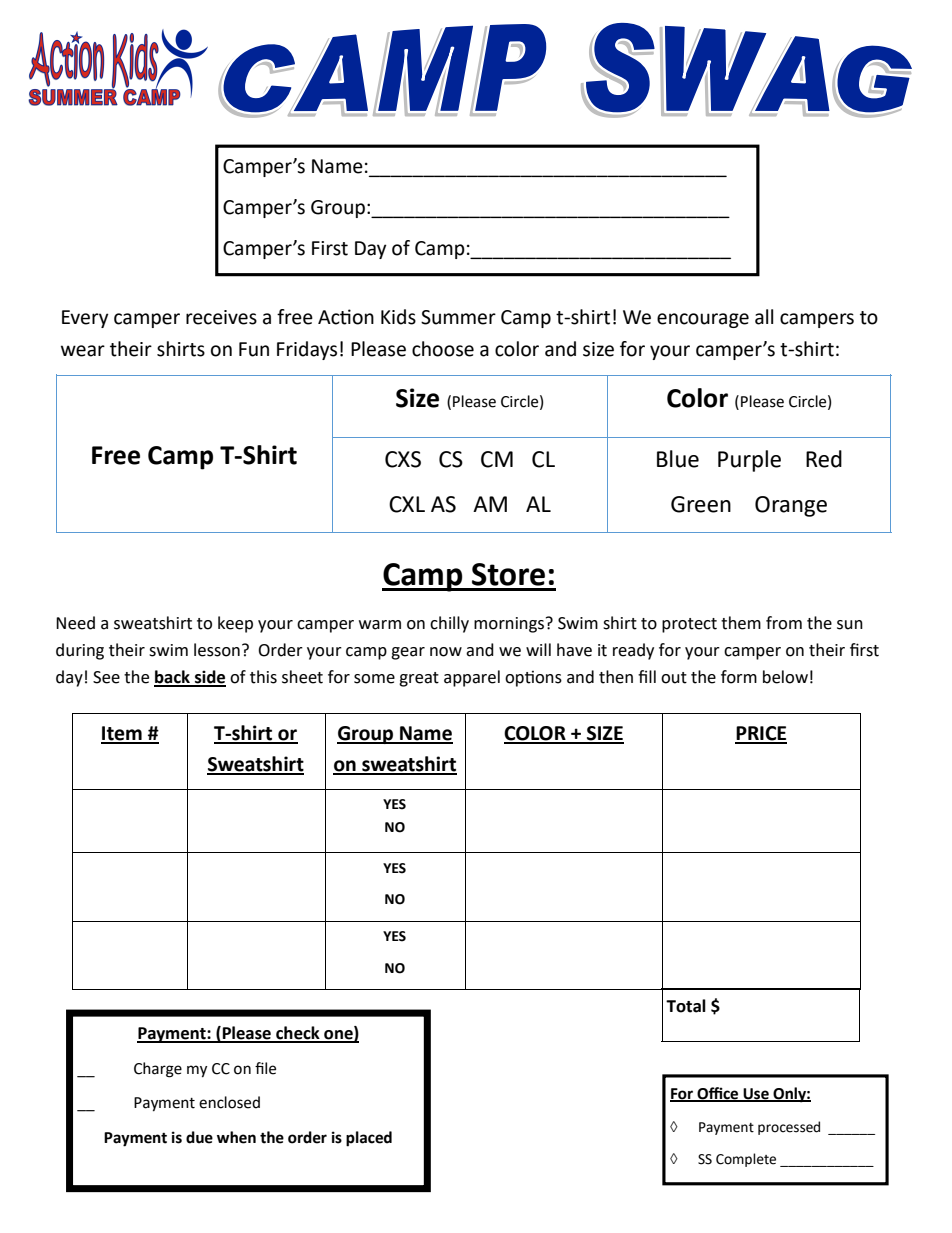 The image size is (952, 1233). I want to click on due, so click(199, 1137).
